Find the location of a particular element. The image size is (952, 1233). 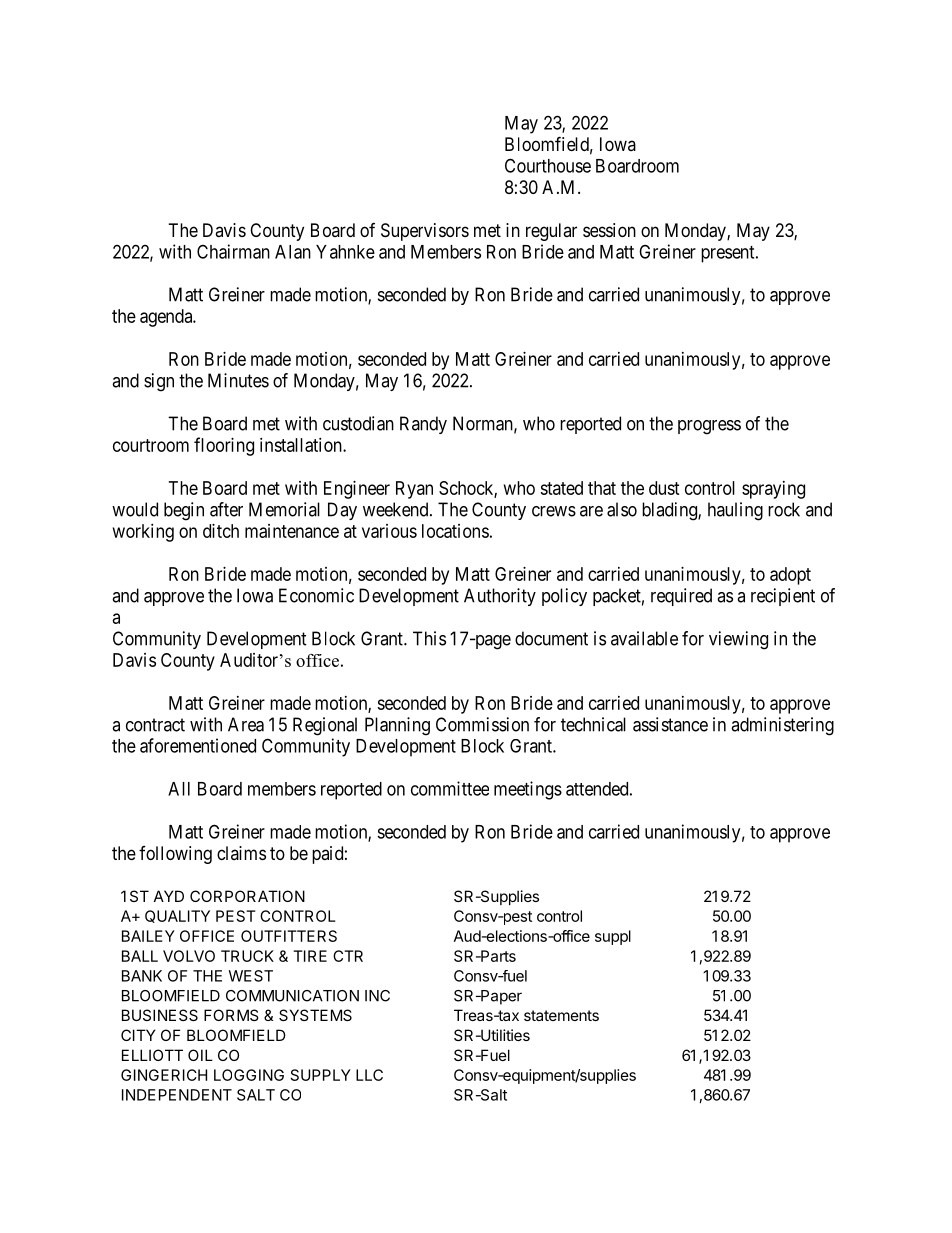

OIL is located at coordinates (200, 1055).
